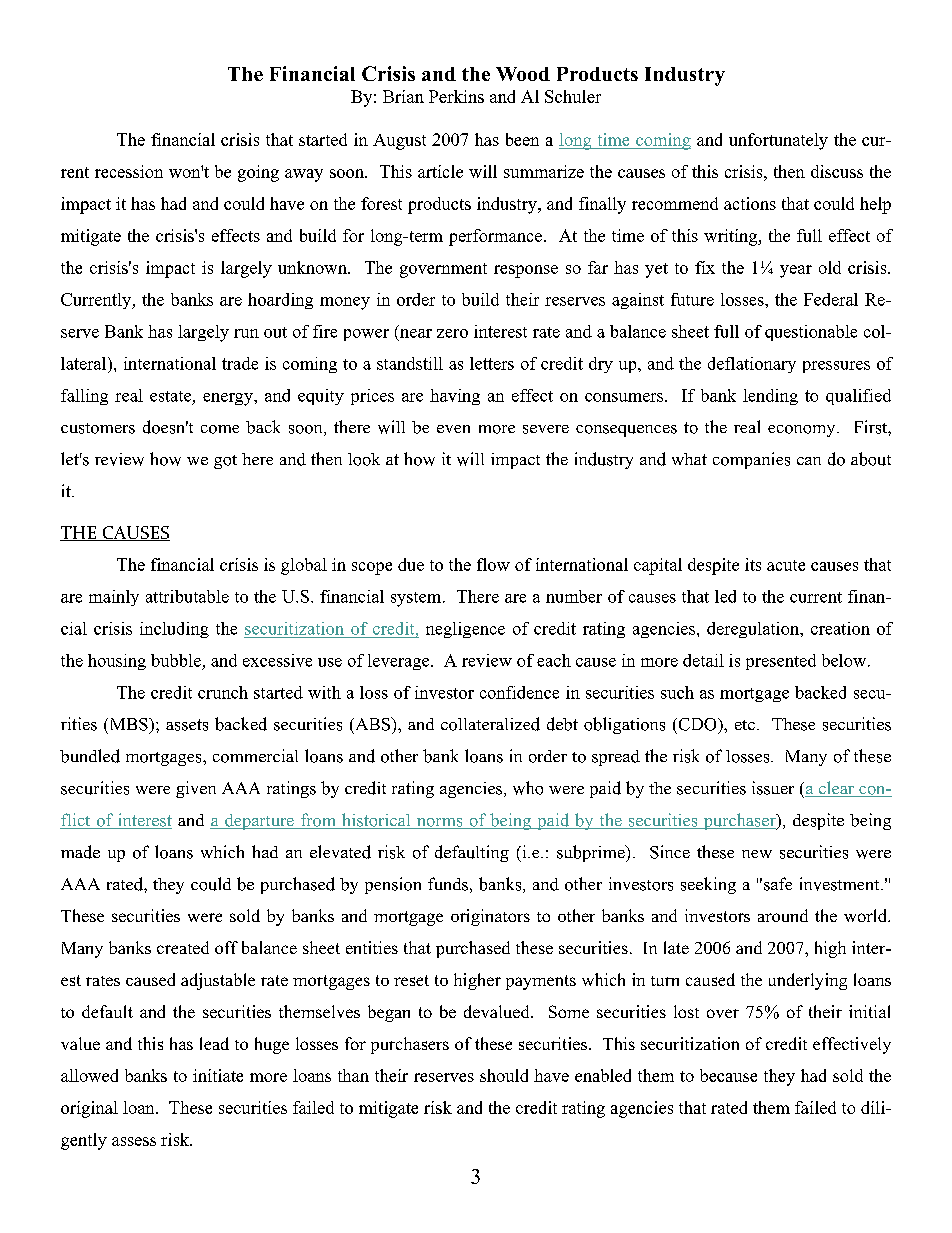 The height and width of the screenshot is (1233, 952). What do you see at coordinates (492, 363) in the screenshot?
I see `letters` at bounding box center [492, 363].
